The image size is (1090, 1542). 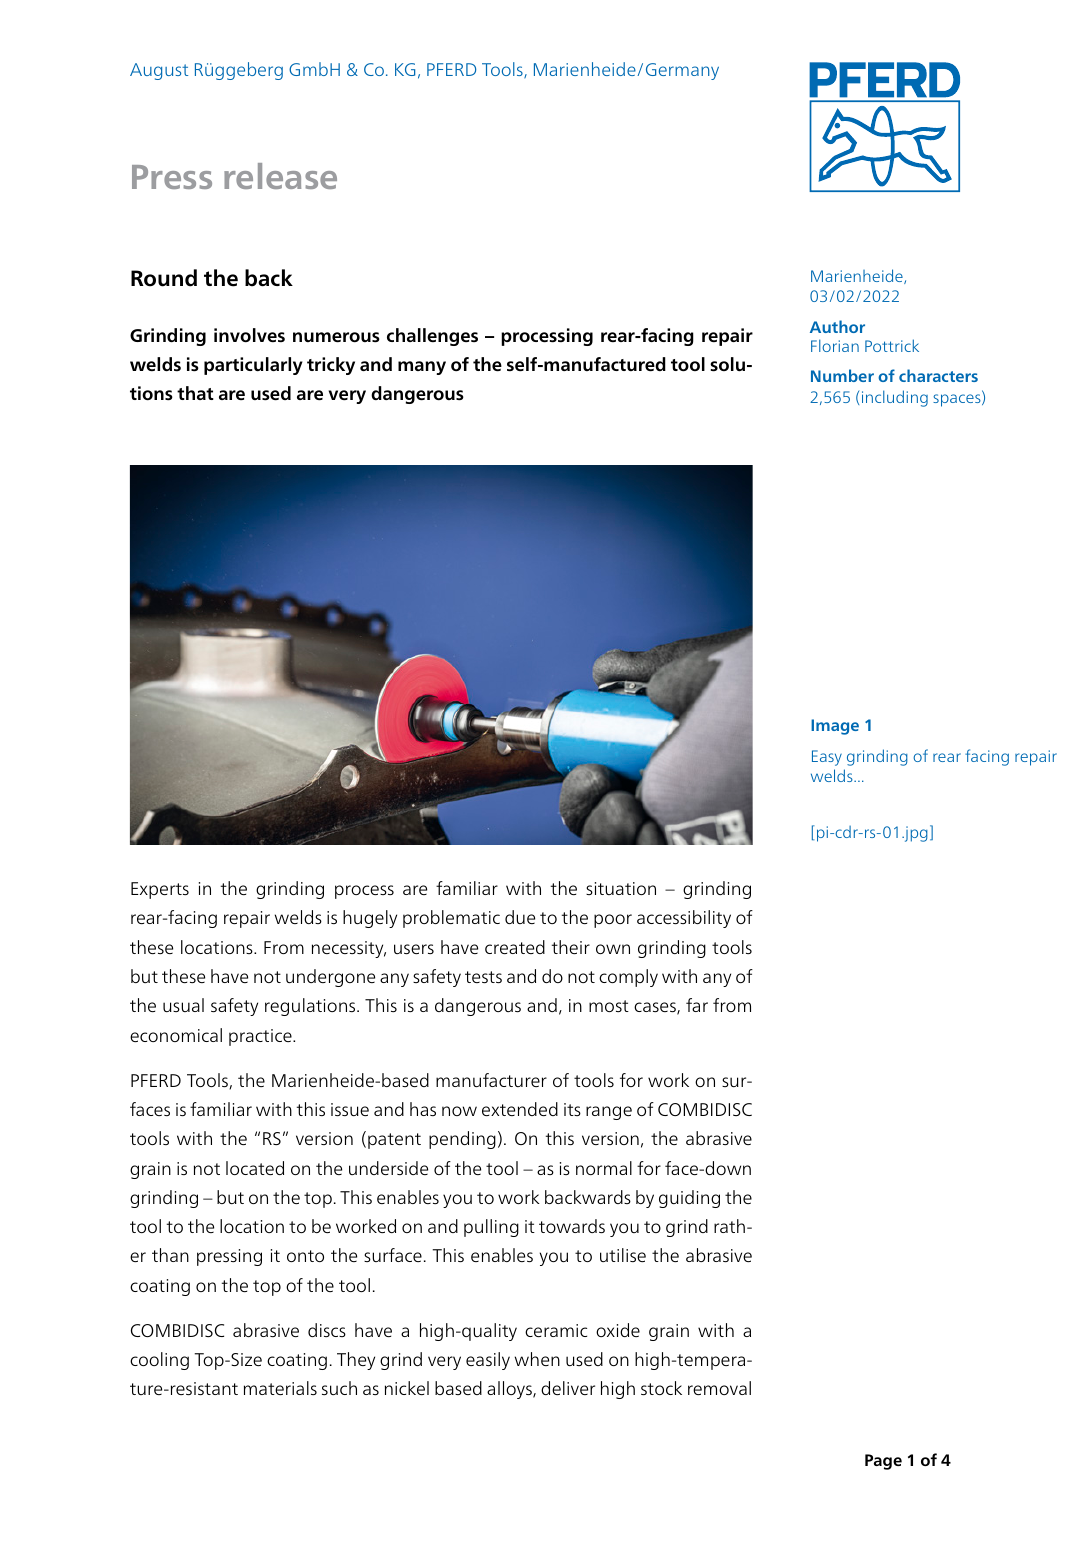 What do you see at coordinates (697, 1005) in the page?
I see `far` at bounding box center [697, 1005].
